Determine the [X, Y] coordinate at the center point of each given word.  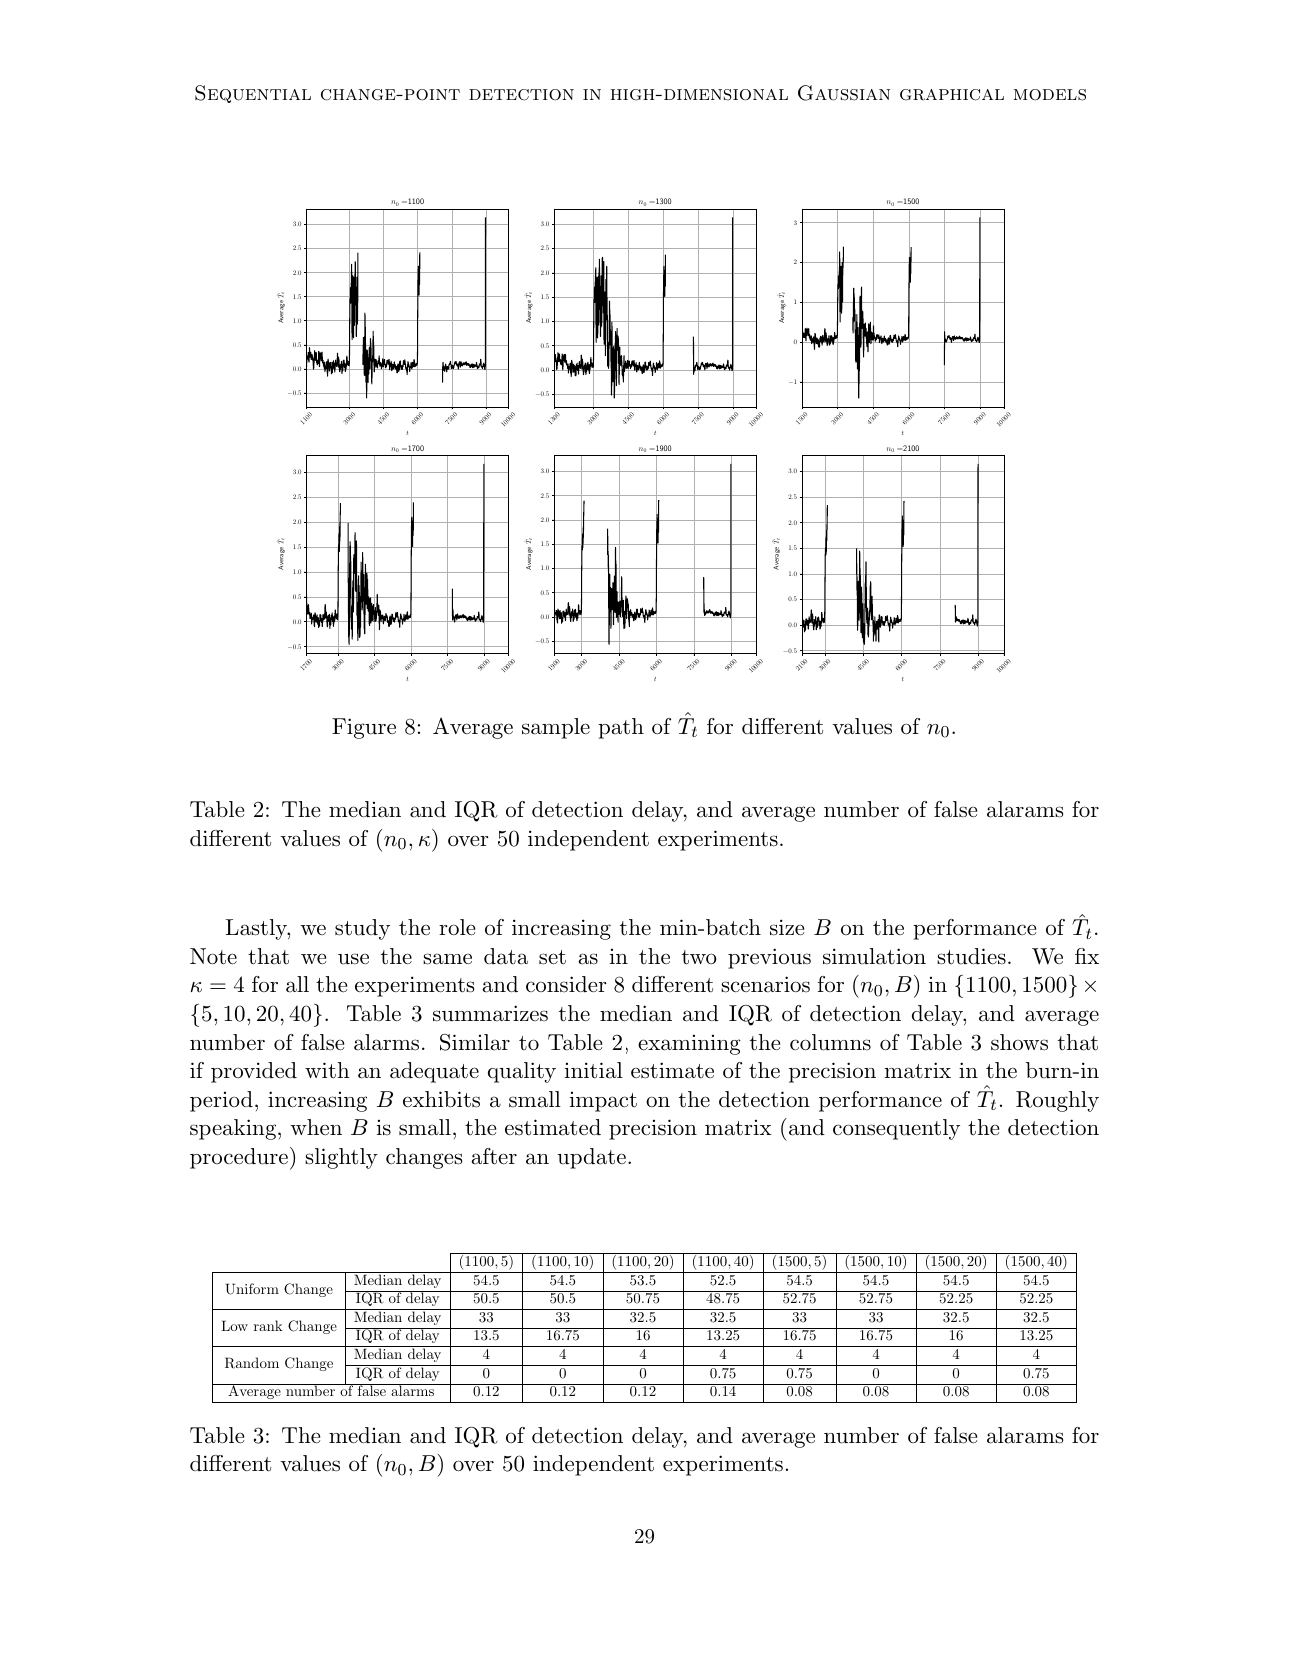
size [787, 927]
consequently [896, 1129]
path [621, 728]
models [1050, 95]
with [327, 1070]
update [591, 1158]
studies [971, 956]
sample [556, 728]
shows [1019, 1042]
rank [268, 1325]
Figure [364, 728]
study [362, 929]
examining [689, 1045]
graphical [952, 95]
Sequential [253, 94]
